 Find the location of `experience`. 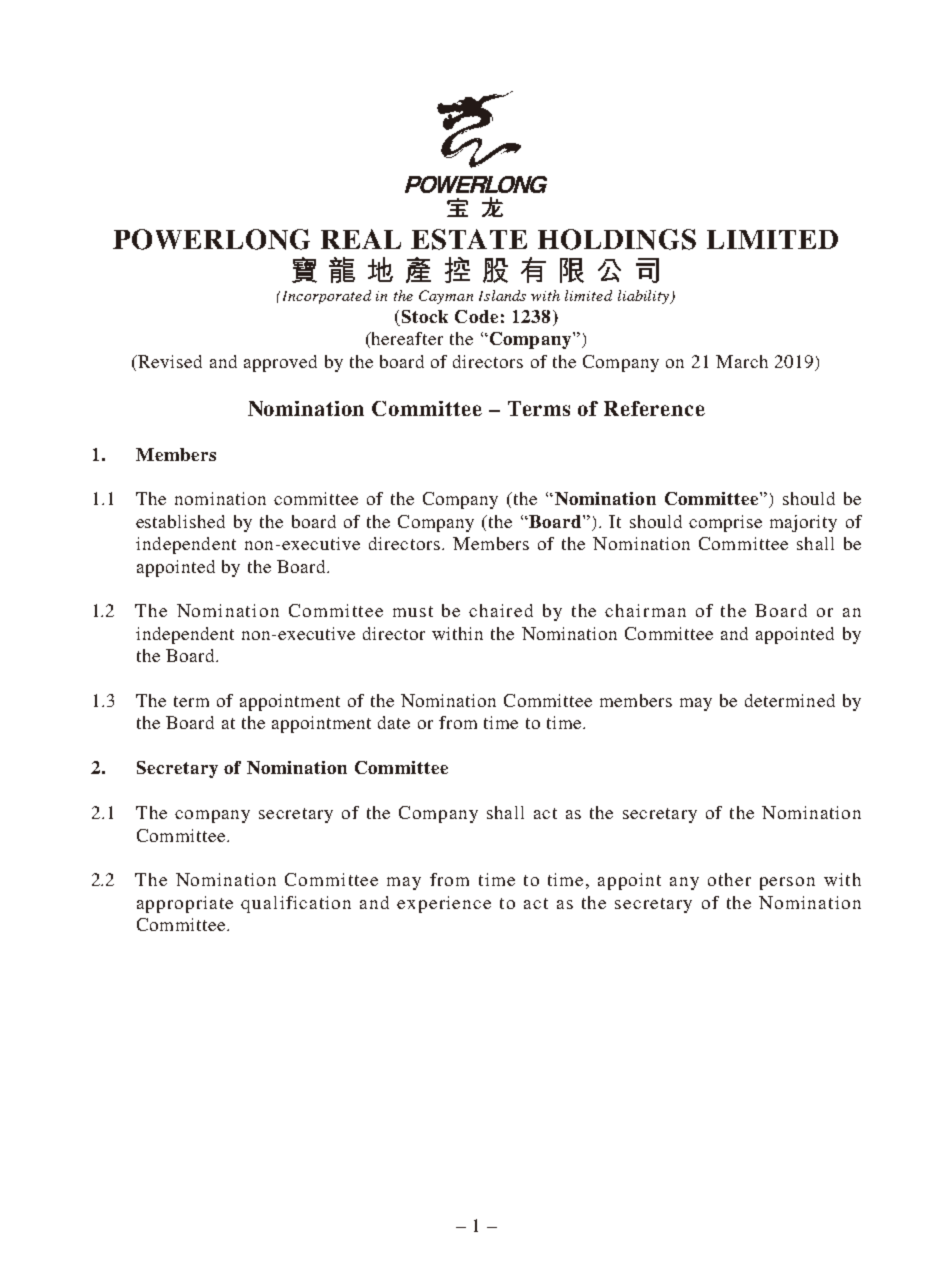

experience is located at coordinates (444, 904).
